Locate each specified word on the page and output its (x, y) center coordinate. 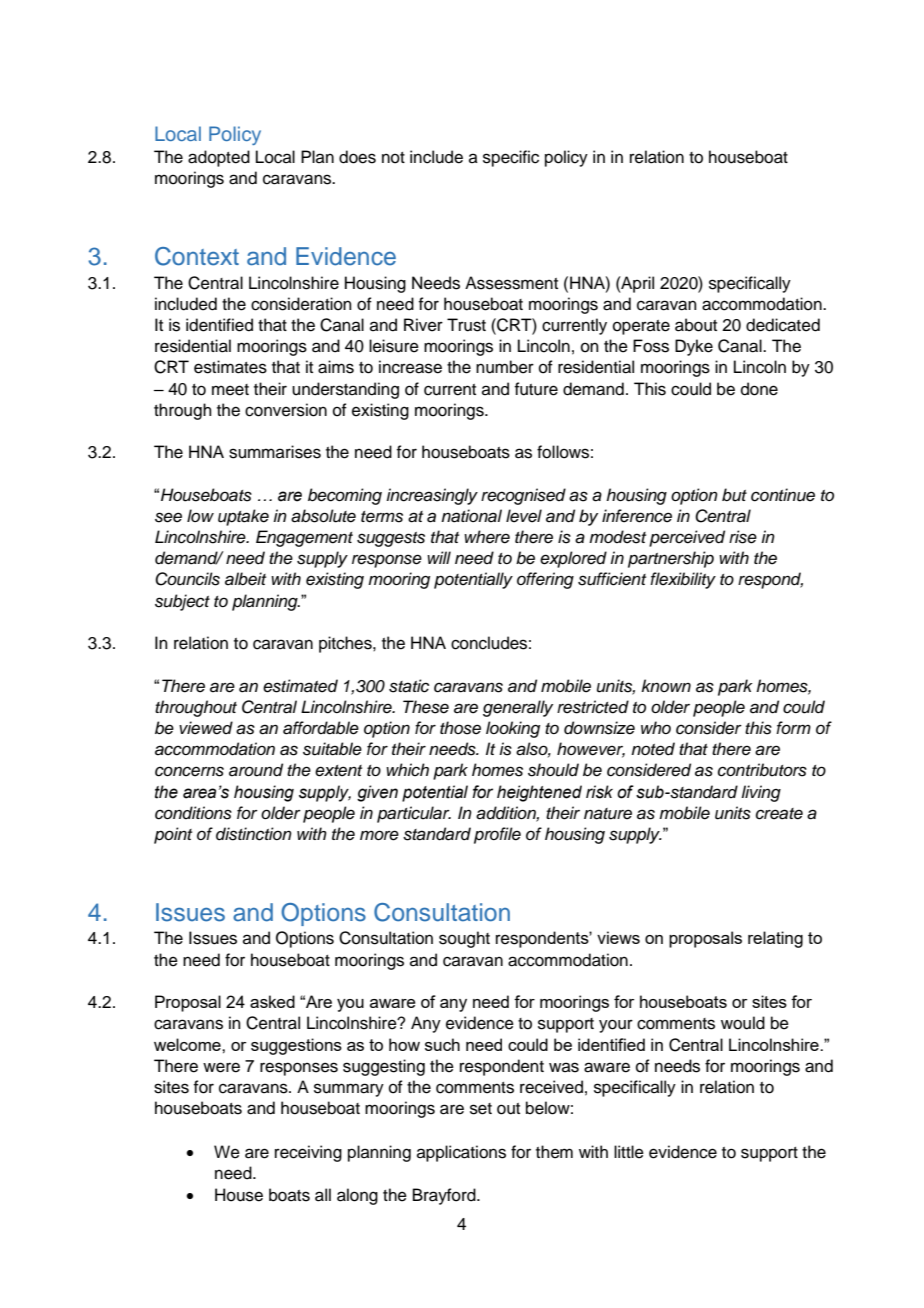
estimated (300, 686)
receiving (308, 1153)
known (666, 685)
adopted (219, 158)
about (696, 325)
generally (518, 708)
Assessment (511, 283)
